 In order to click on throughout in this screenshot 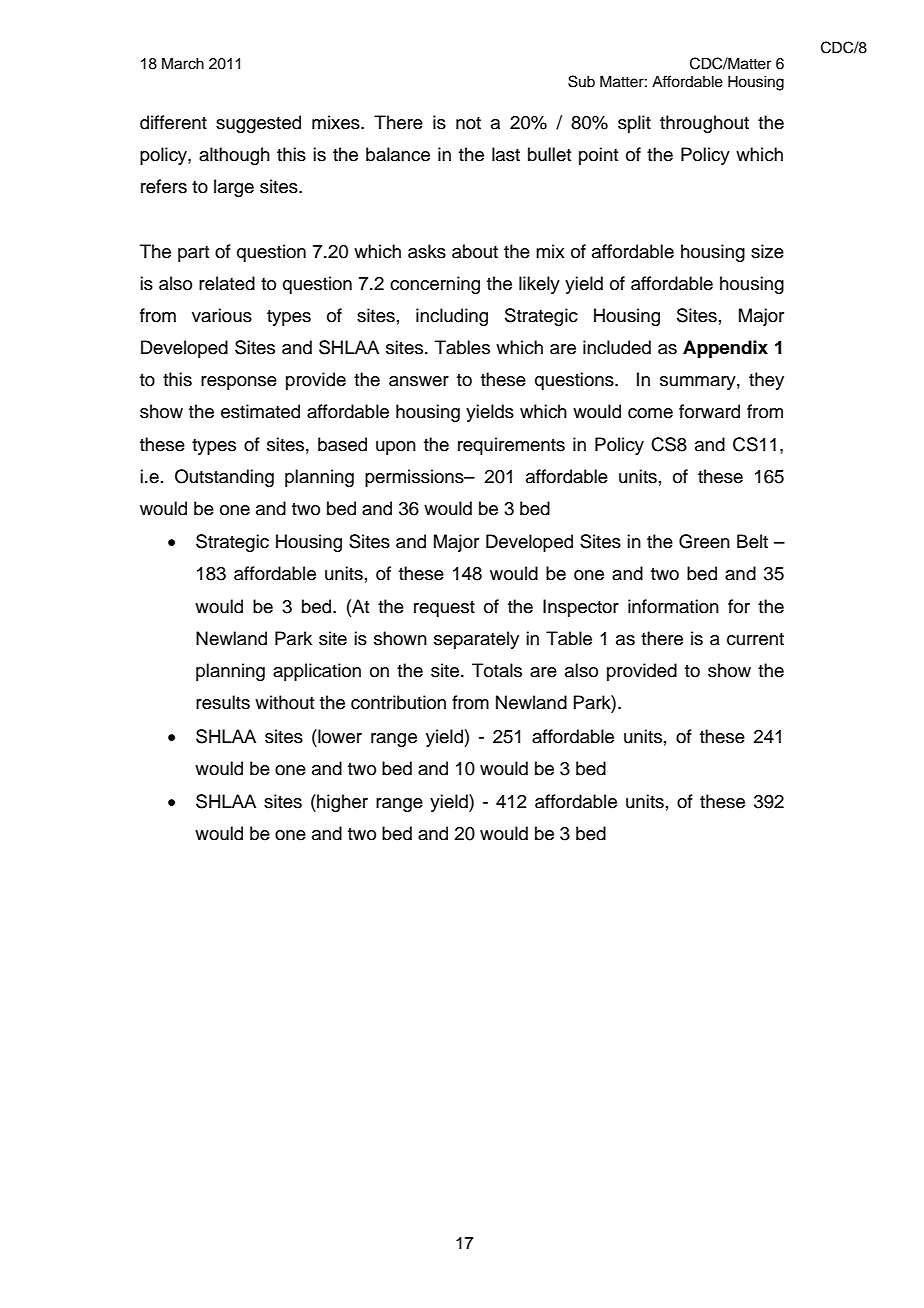, I will do `click(704, 124)`.
